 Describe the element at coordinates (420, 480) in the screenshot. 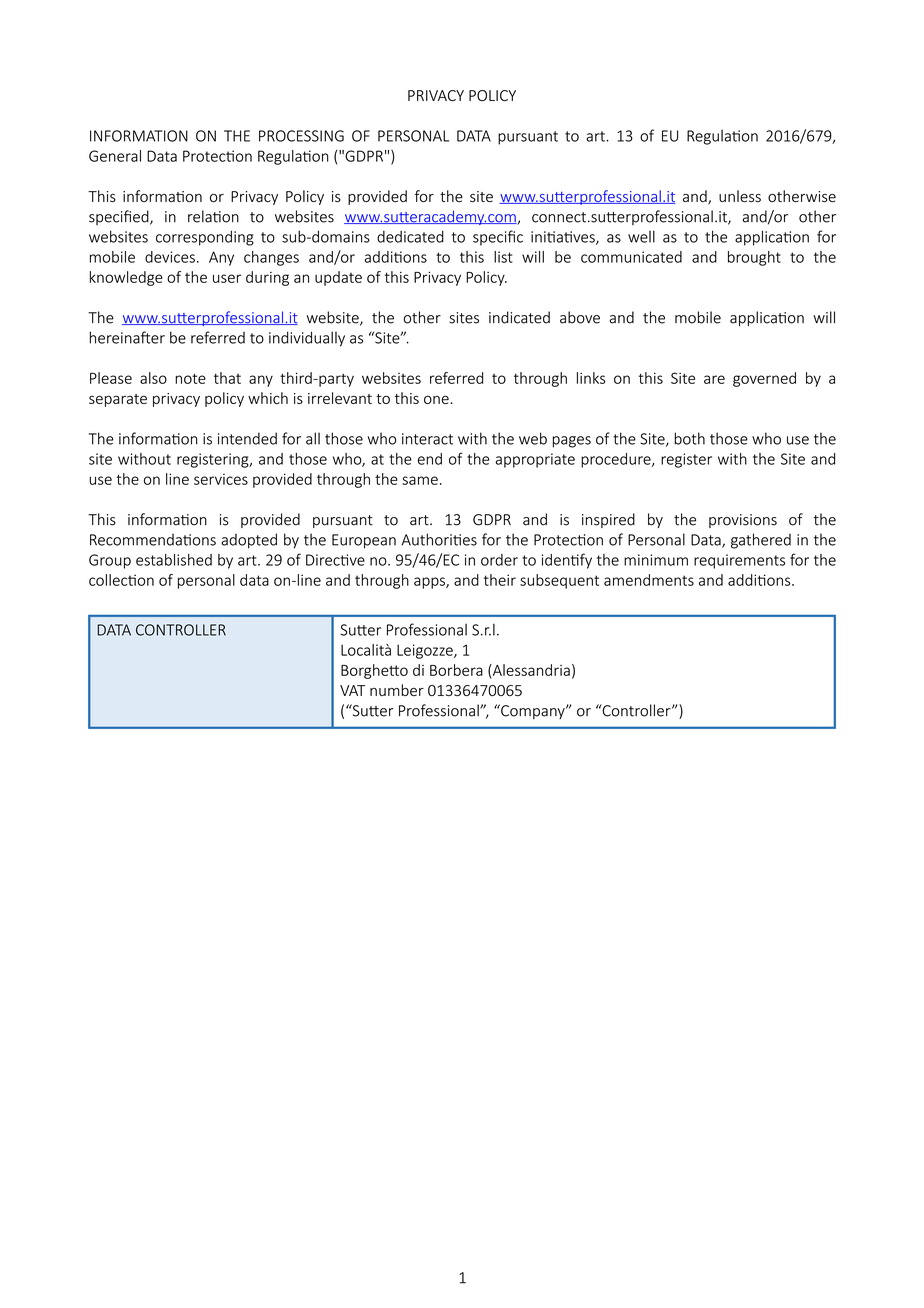

I see `same` at that location.
